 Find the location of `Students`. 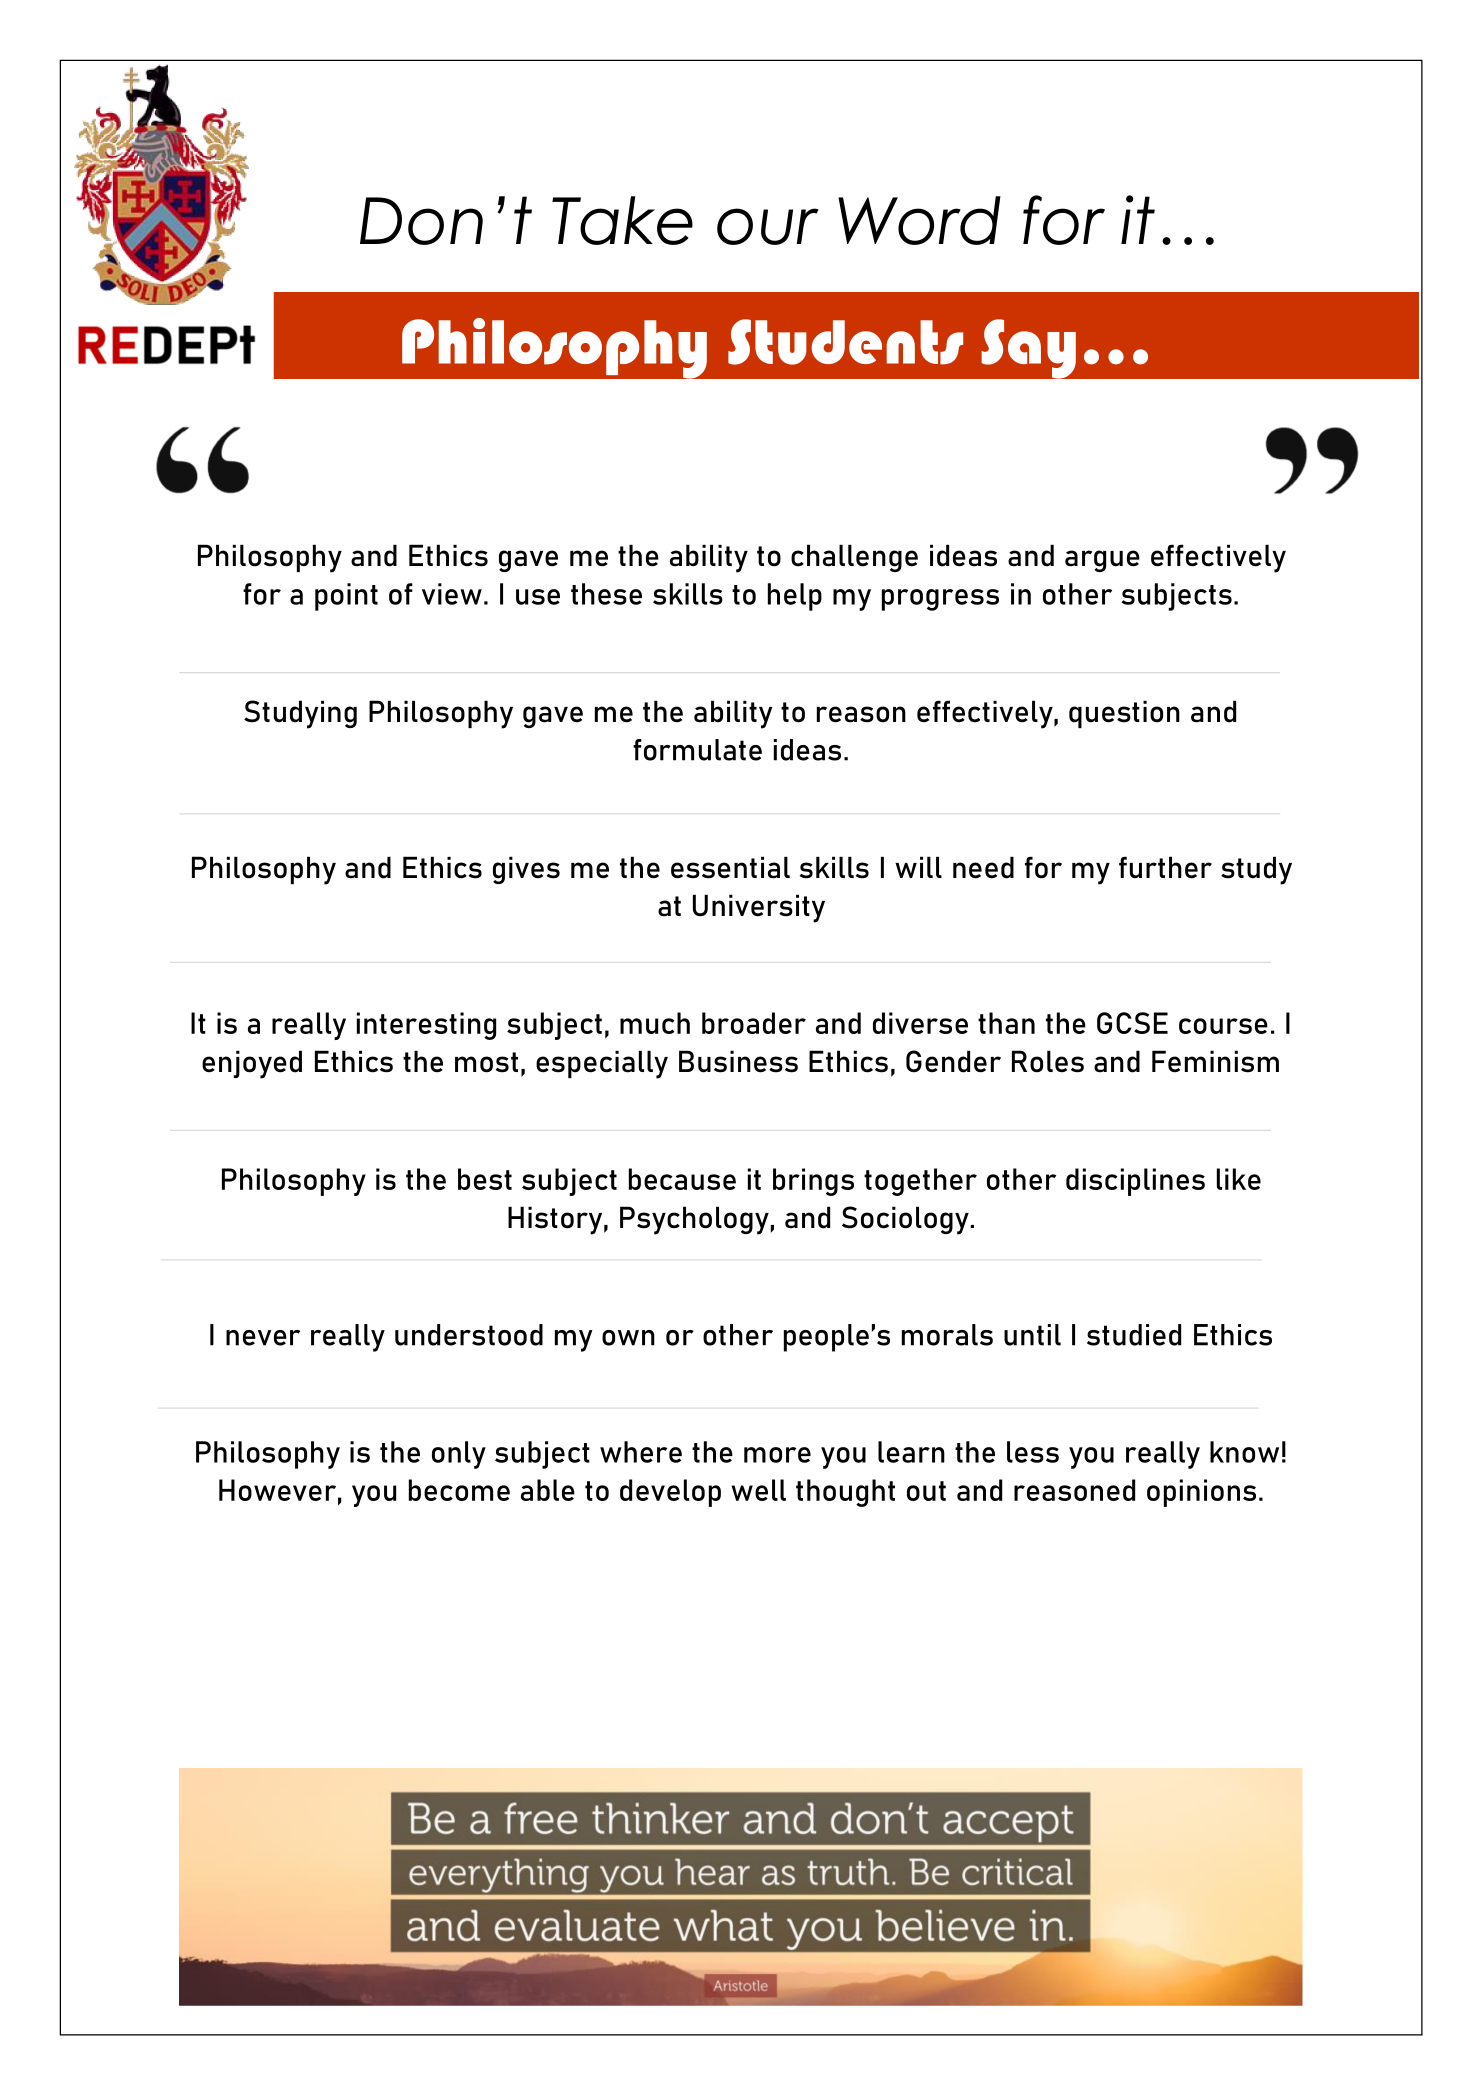

Students is located at coordinates (845, 342).
